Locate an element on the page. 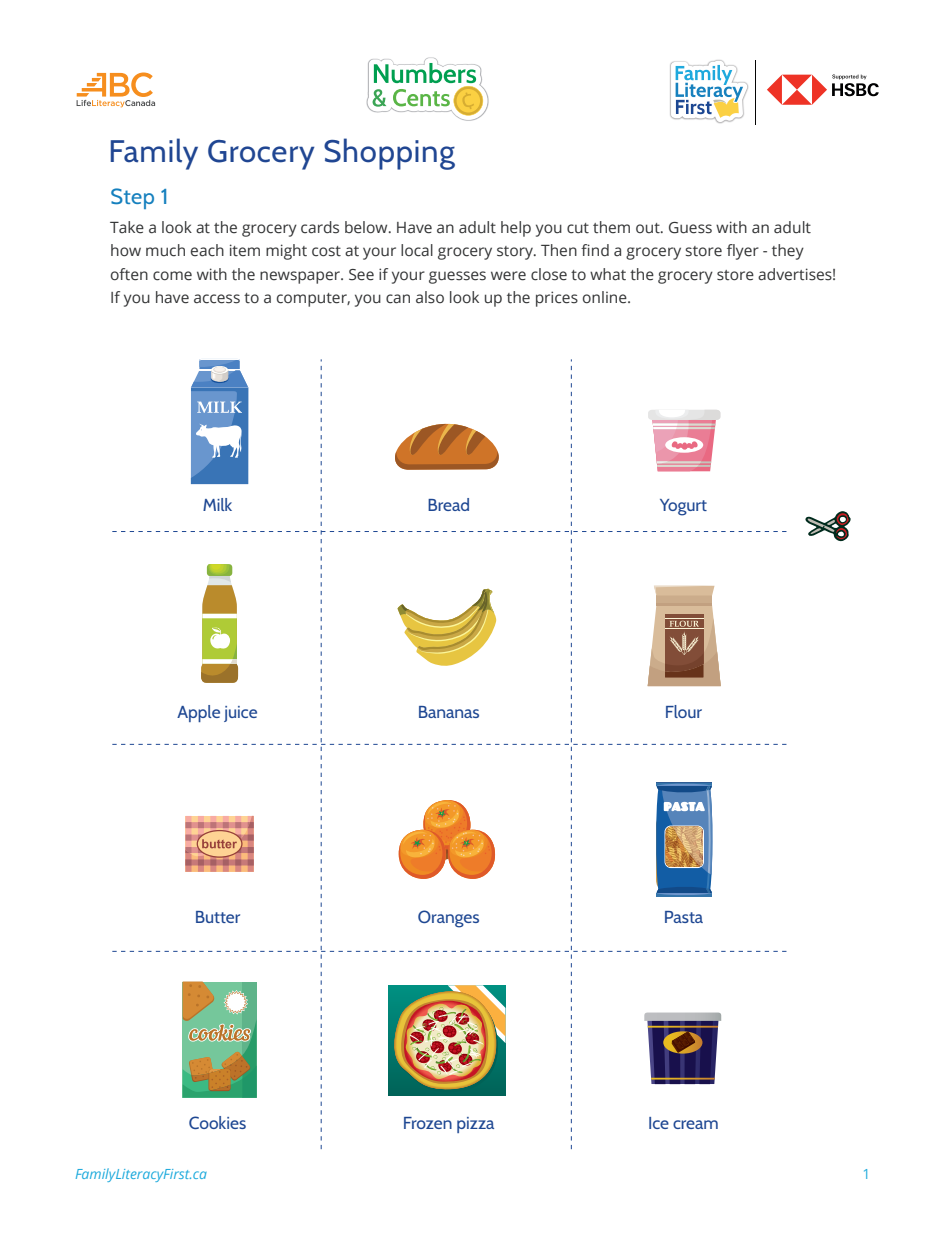 The width and height of the image is (952, 1233). online is located at coordinates (606, 297).
